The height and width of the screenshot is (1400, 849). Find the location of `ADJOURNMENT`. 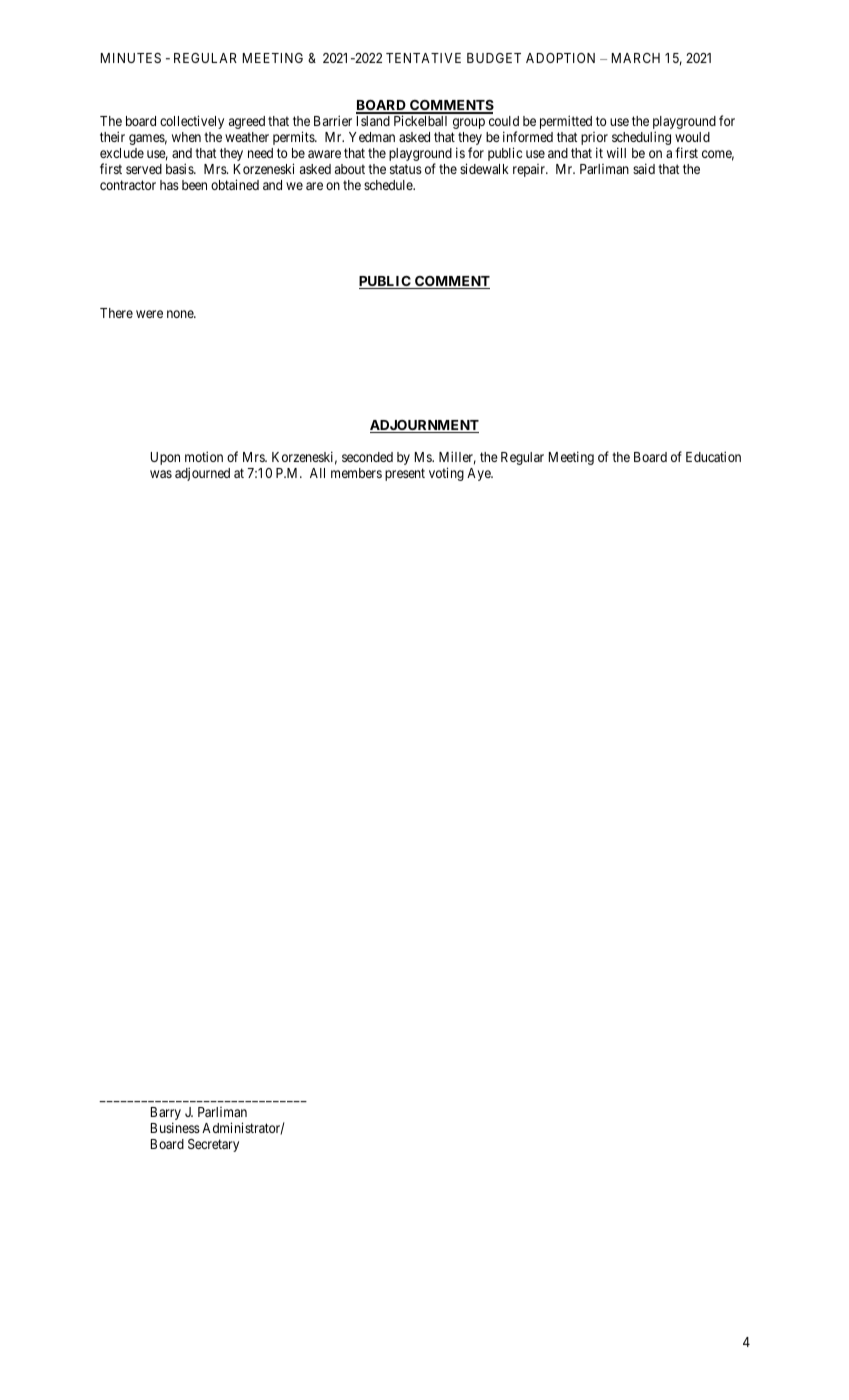

ADJOURNMENT is located at coordinates (424, 426).
